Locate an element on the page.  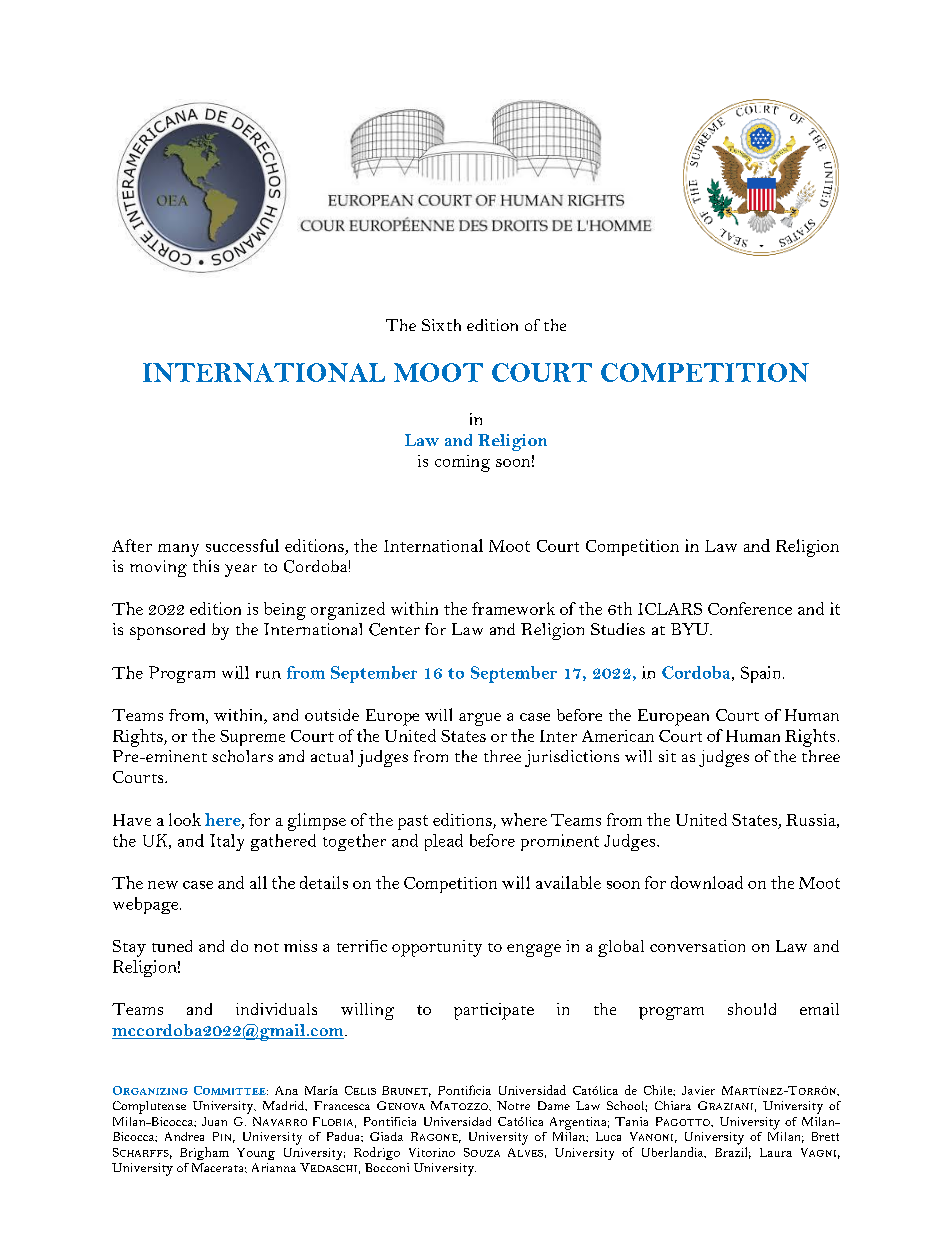
tuned is located at coordinates (172, 946).
